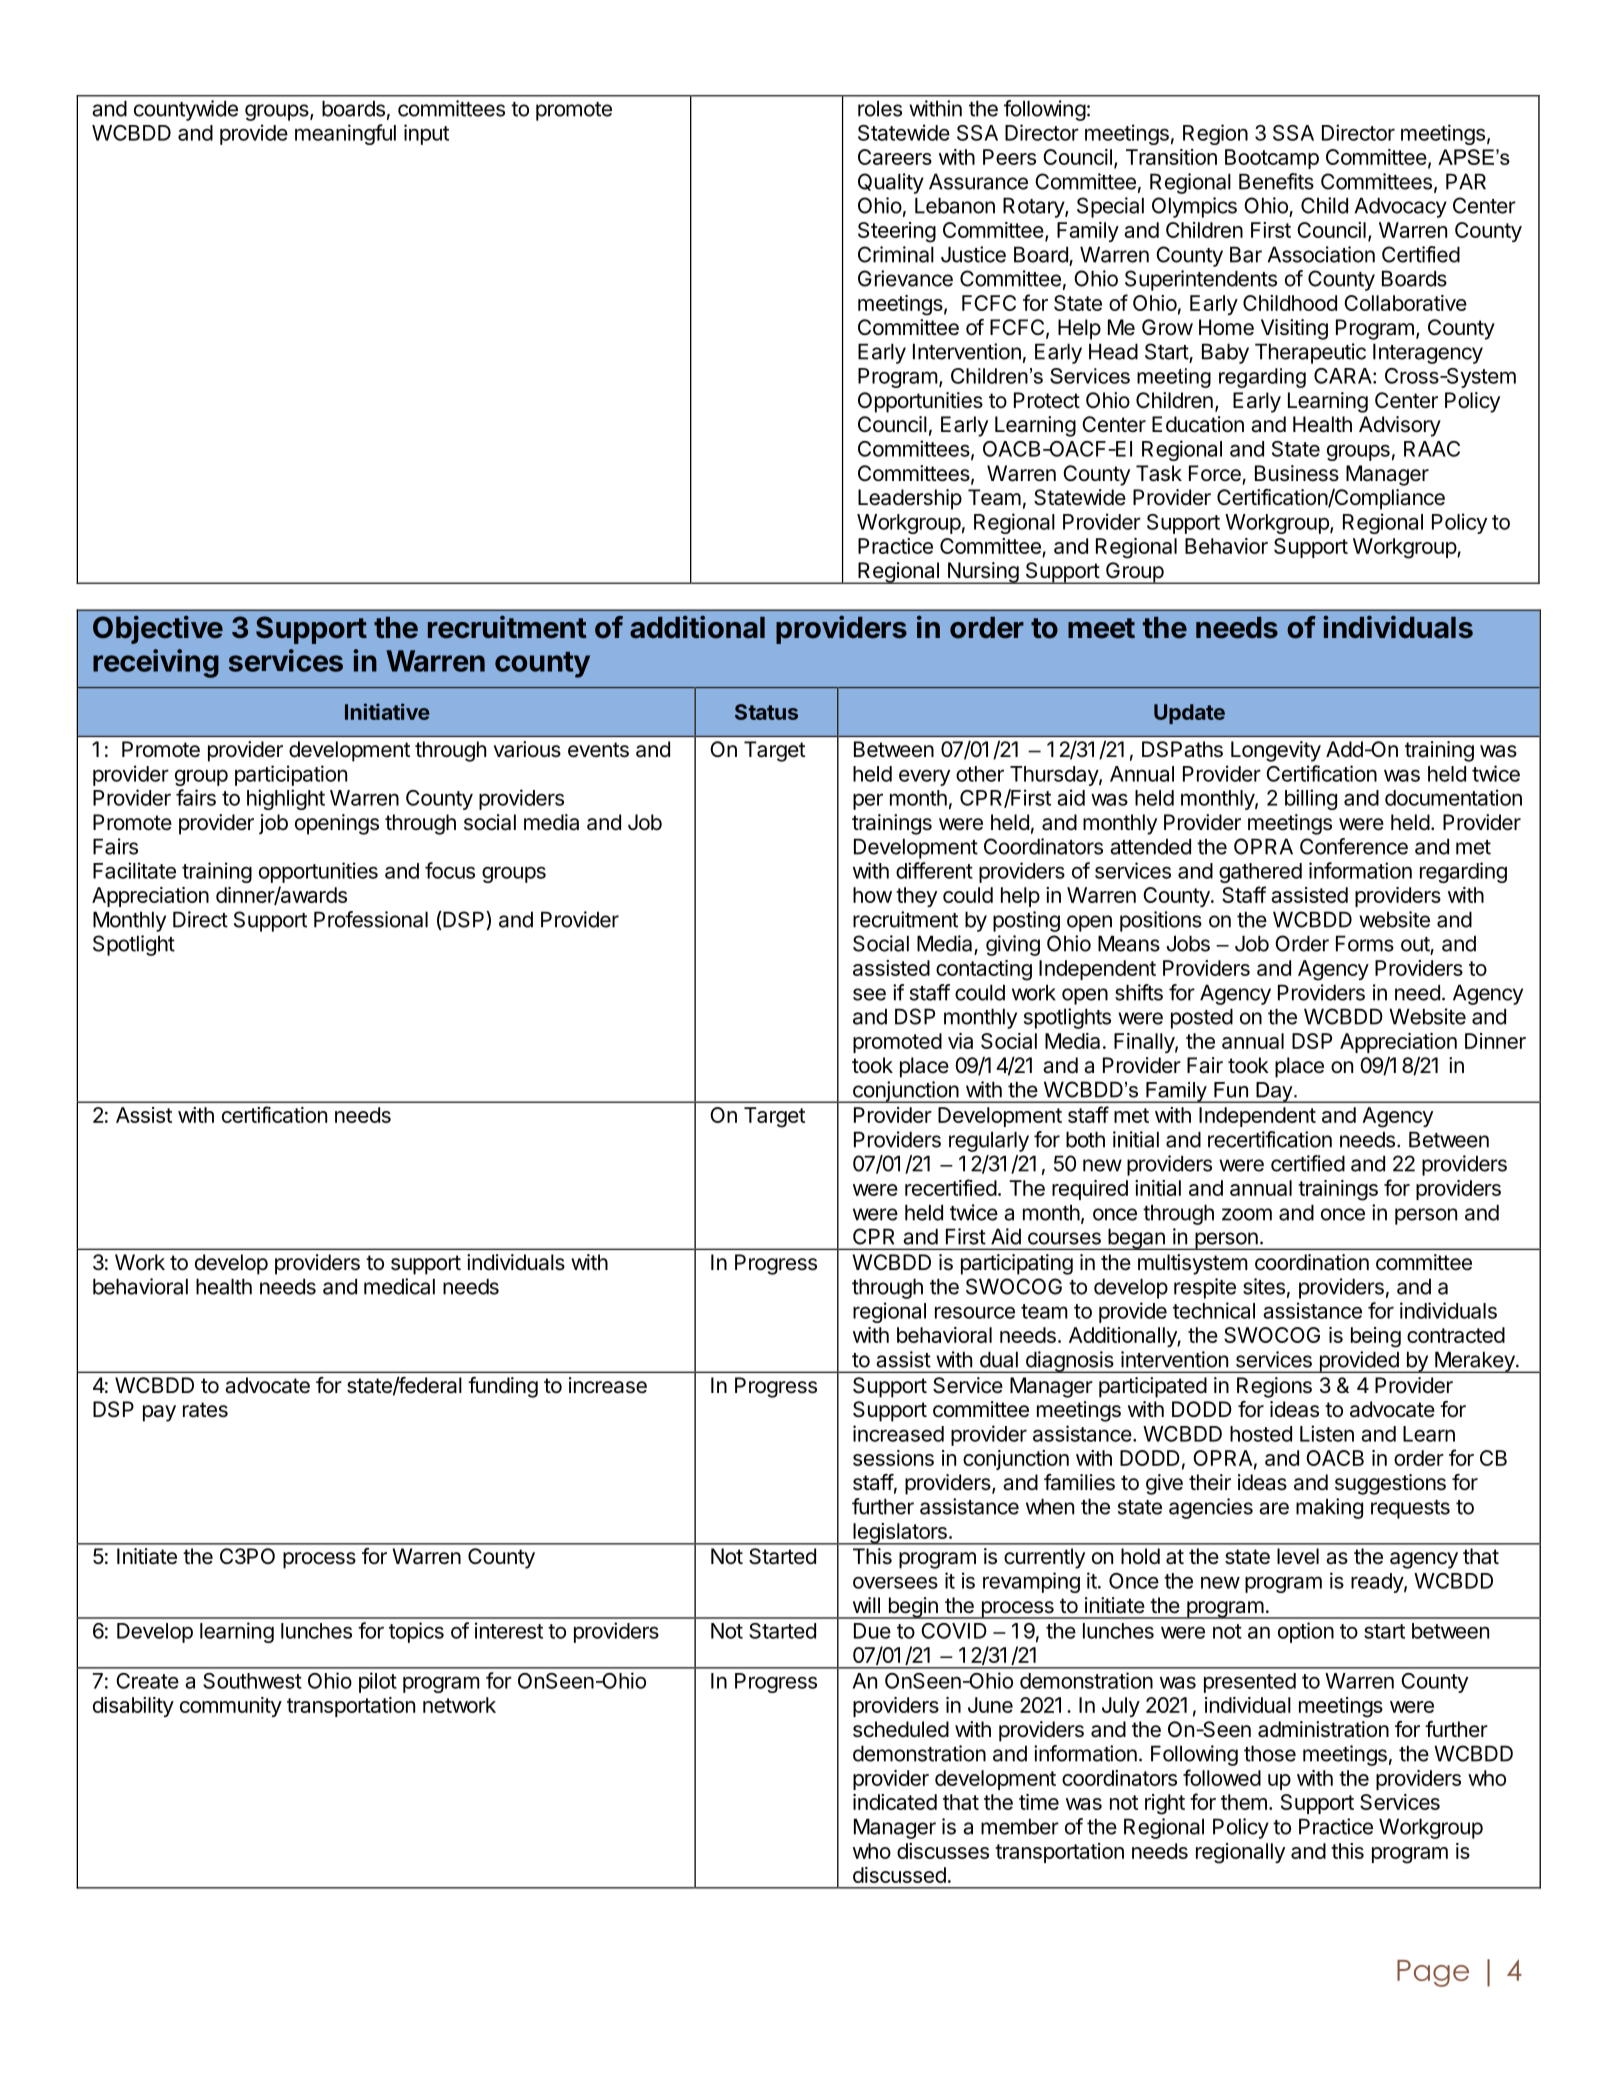 This document has height=2092, width=1617. What do you see at coordinates (766, 712) in the document?
I see `Status` at bounding box center [766, 712].
